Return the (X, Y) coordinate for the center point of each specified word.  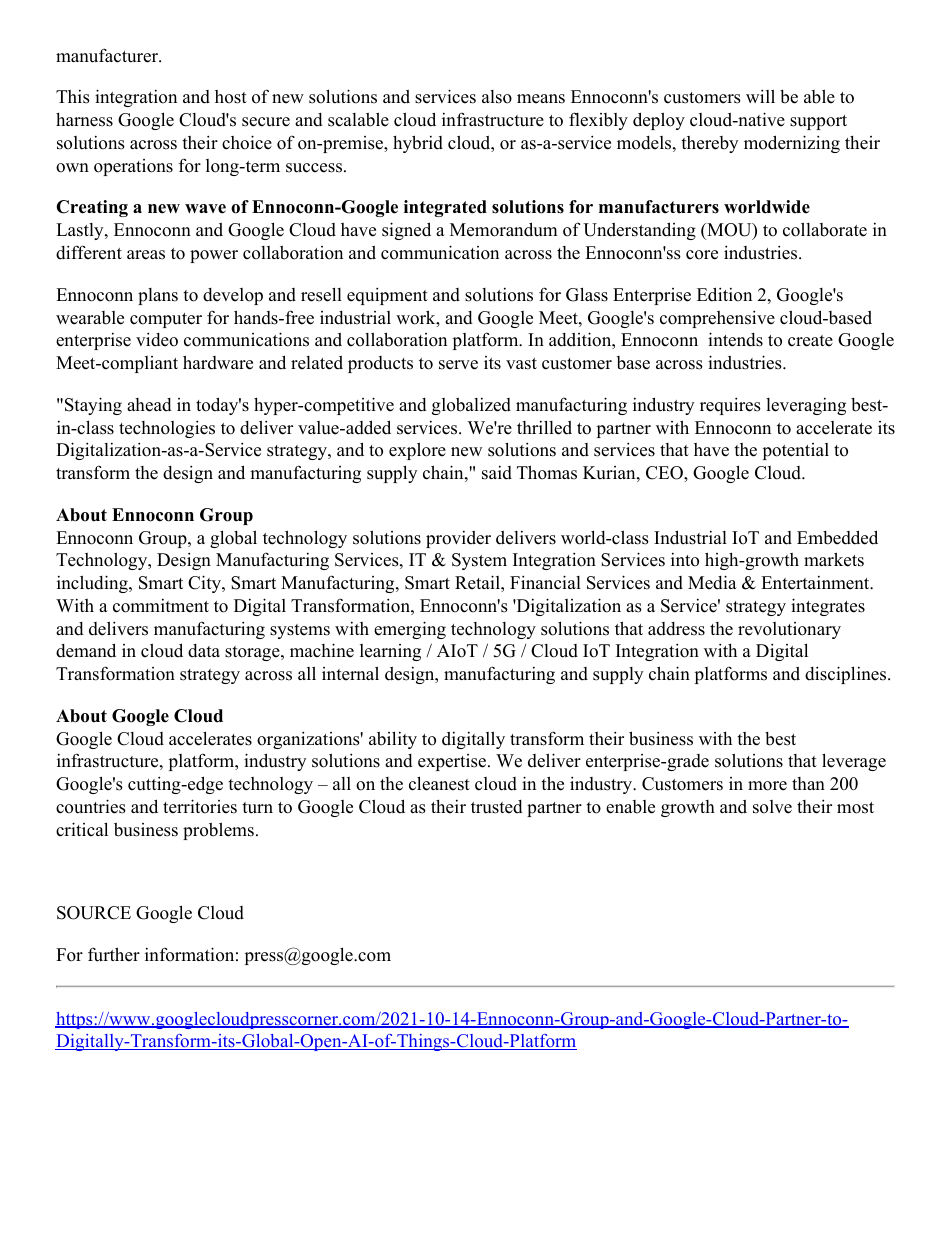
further (114, 954)
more (767, 786)
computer (166, 320)
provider (458, 539)
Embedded (837, 537)
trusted (497, 807)
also (497, 97)
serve (458, 365)
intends (735, 339)
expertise (453, 762)
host (231, 97)
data (204, 651)
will (760, 96)
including (93, 584)
